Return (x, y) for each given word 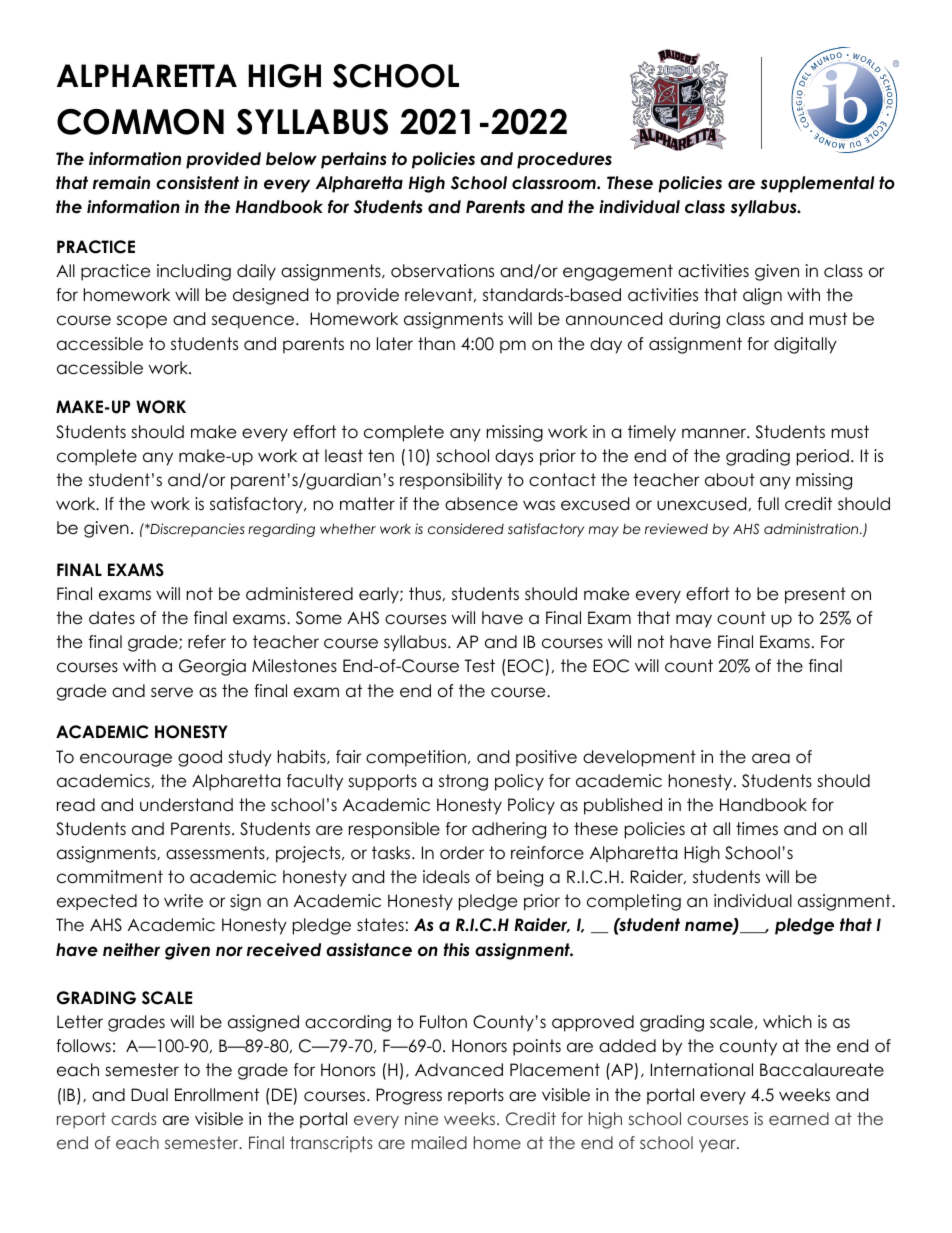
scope (142, 322)
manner (715, 433)
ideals (446, 877)
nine (421, 1118)
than (436, 344)
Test (480, 666)
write (183, 901)
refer (207, 642)
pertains (353, 160)
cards (134, 1118)
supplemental (817, 184)
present (815, 595)
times (757, 829)
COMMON (140, 122)
